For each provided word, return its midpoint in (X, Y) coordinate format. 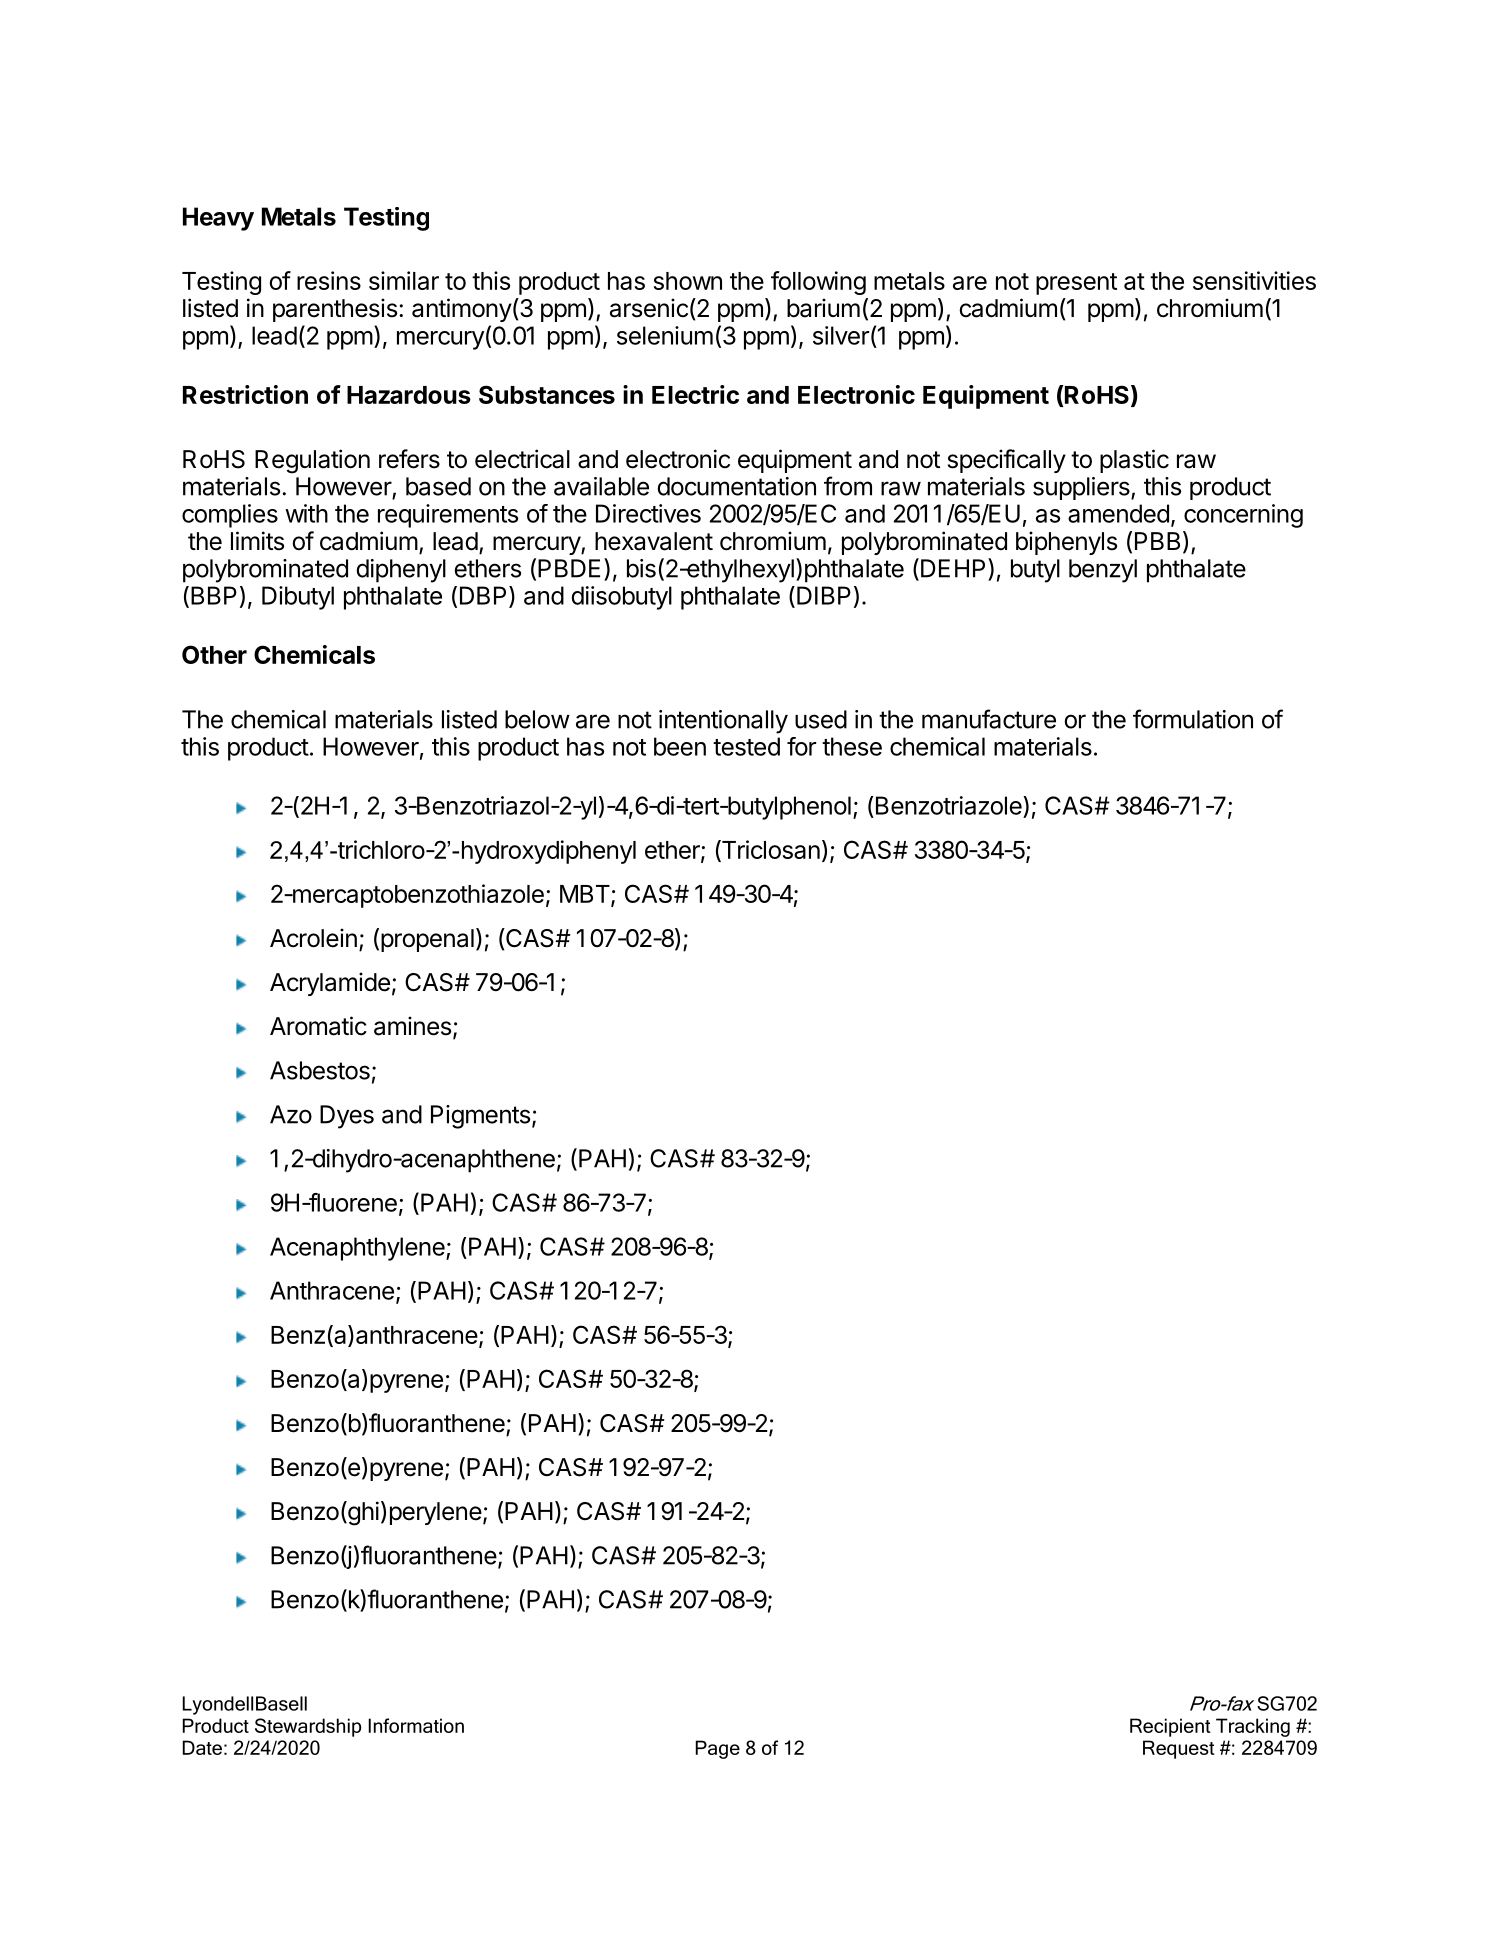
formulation (1193, 719)
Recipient (1170, 1727)
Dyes (347, 1117)
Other (214, 654)
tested (746, 746)
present (1076, 284)
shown (687, 281)
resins (329, 280)
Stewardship (308, 1727)
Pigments (480, 1117)
